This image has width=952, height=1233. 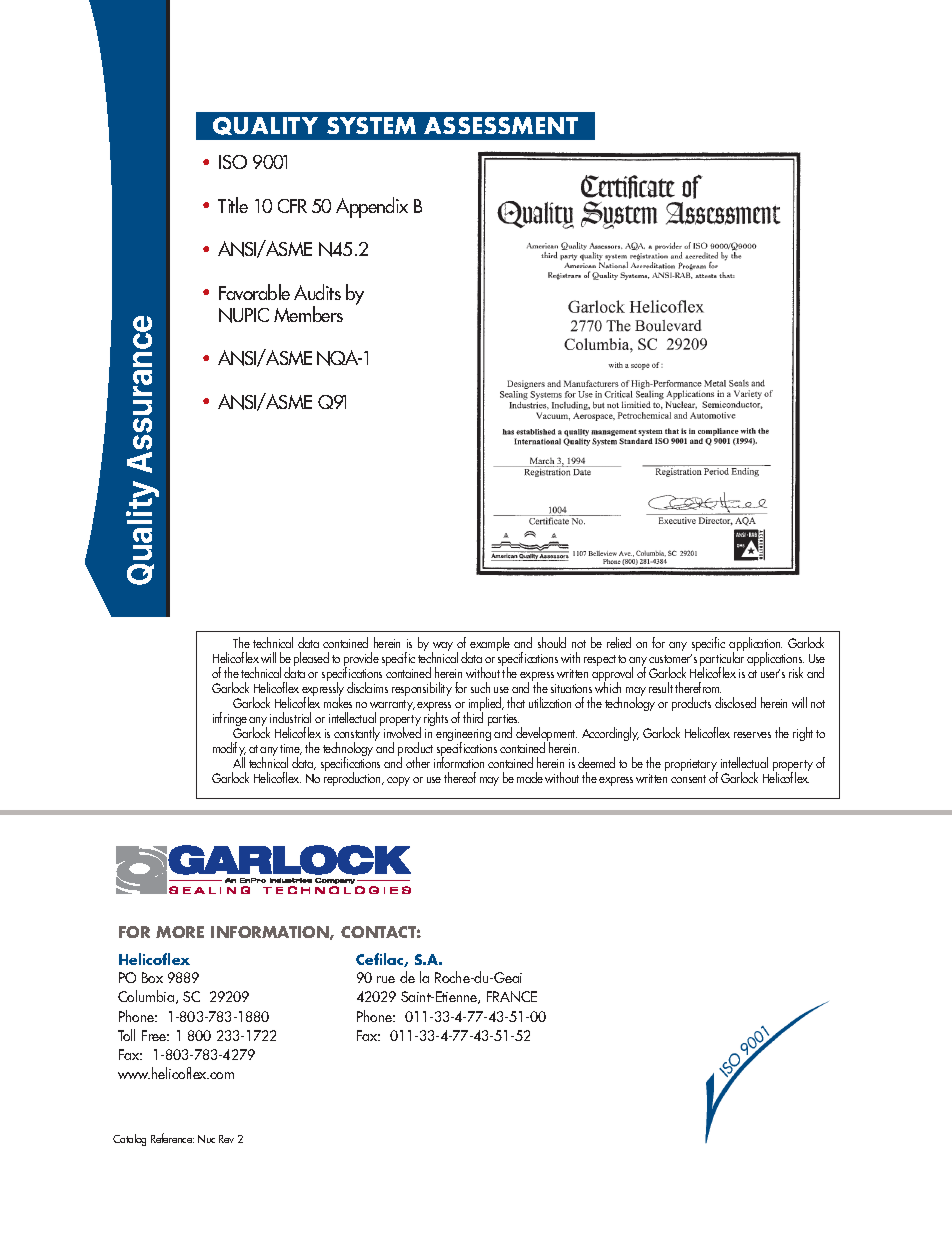 I want to click on way, so click(x=442, y=648).
